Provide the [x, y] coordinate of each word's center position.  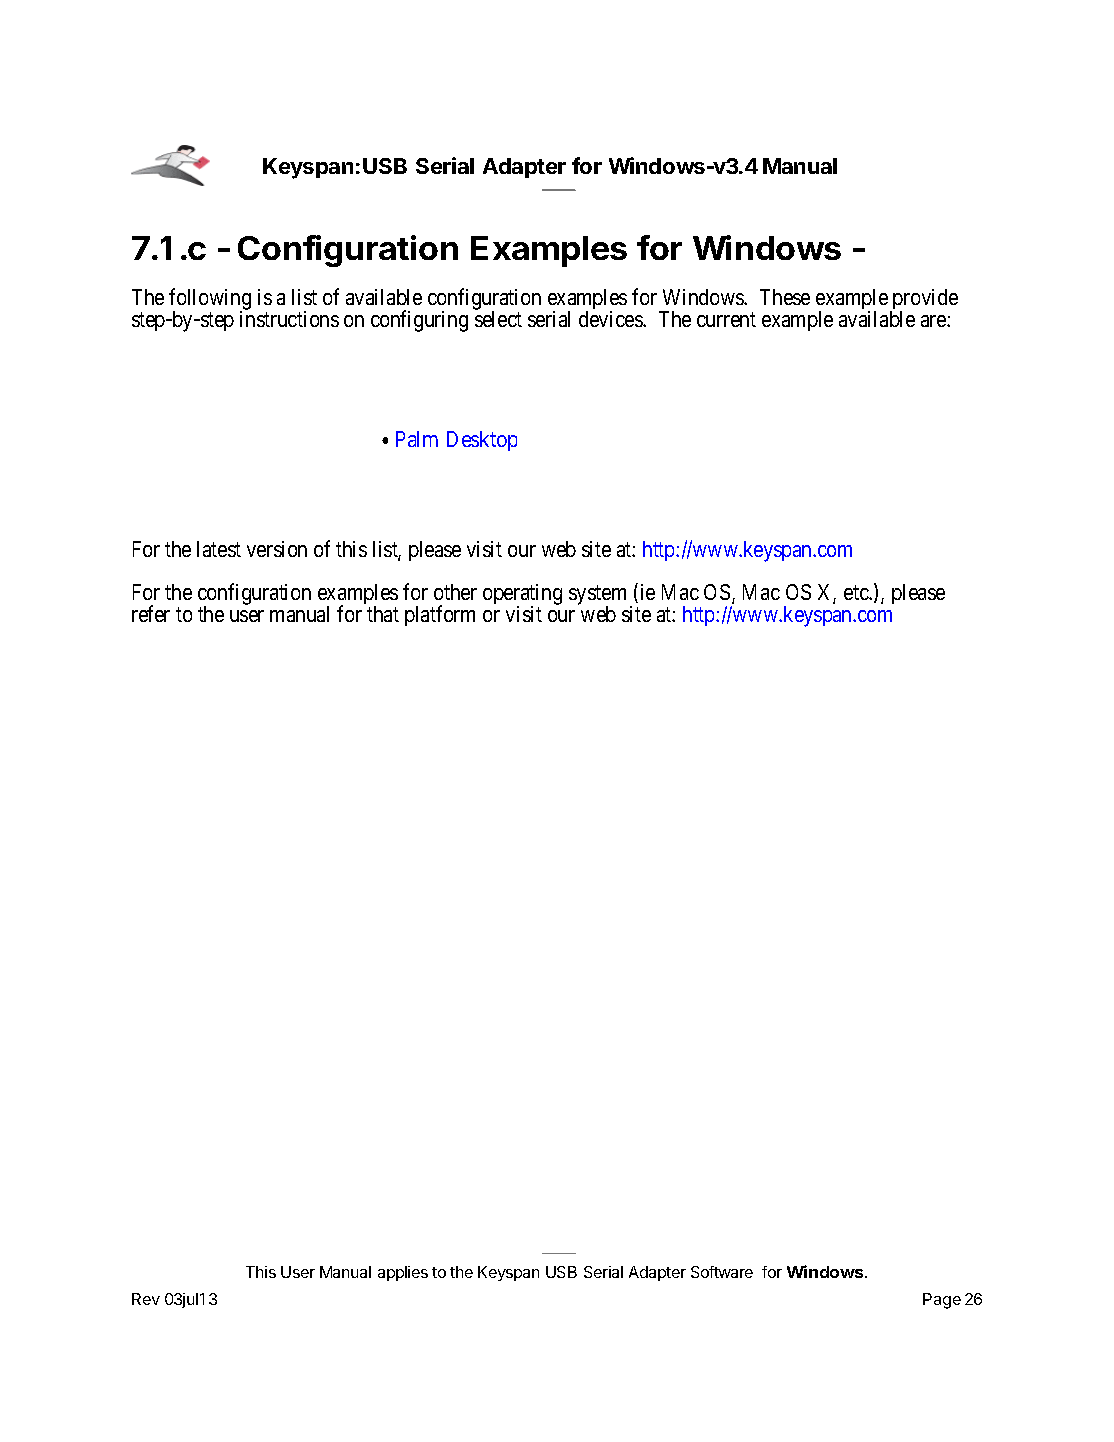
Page [942, 1301]
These [785, 297]
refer [151, 613]
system [597, 597]
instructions [289, 319]
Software [722, 1272]
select [498, 319]
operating [522, 596]
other [455, 592]
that [383, 614]
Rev [146, 1299]
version [277, 549]
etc [857, 593]
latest [219, 549]
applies [403, 1273]
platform [440, 615]
